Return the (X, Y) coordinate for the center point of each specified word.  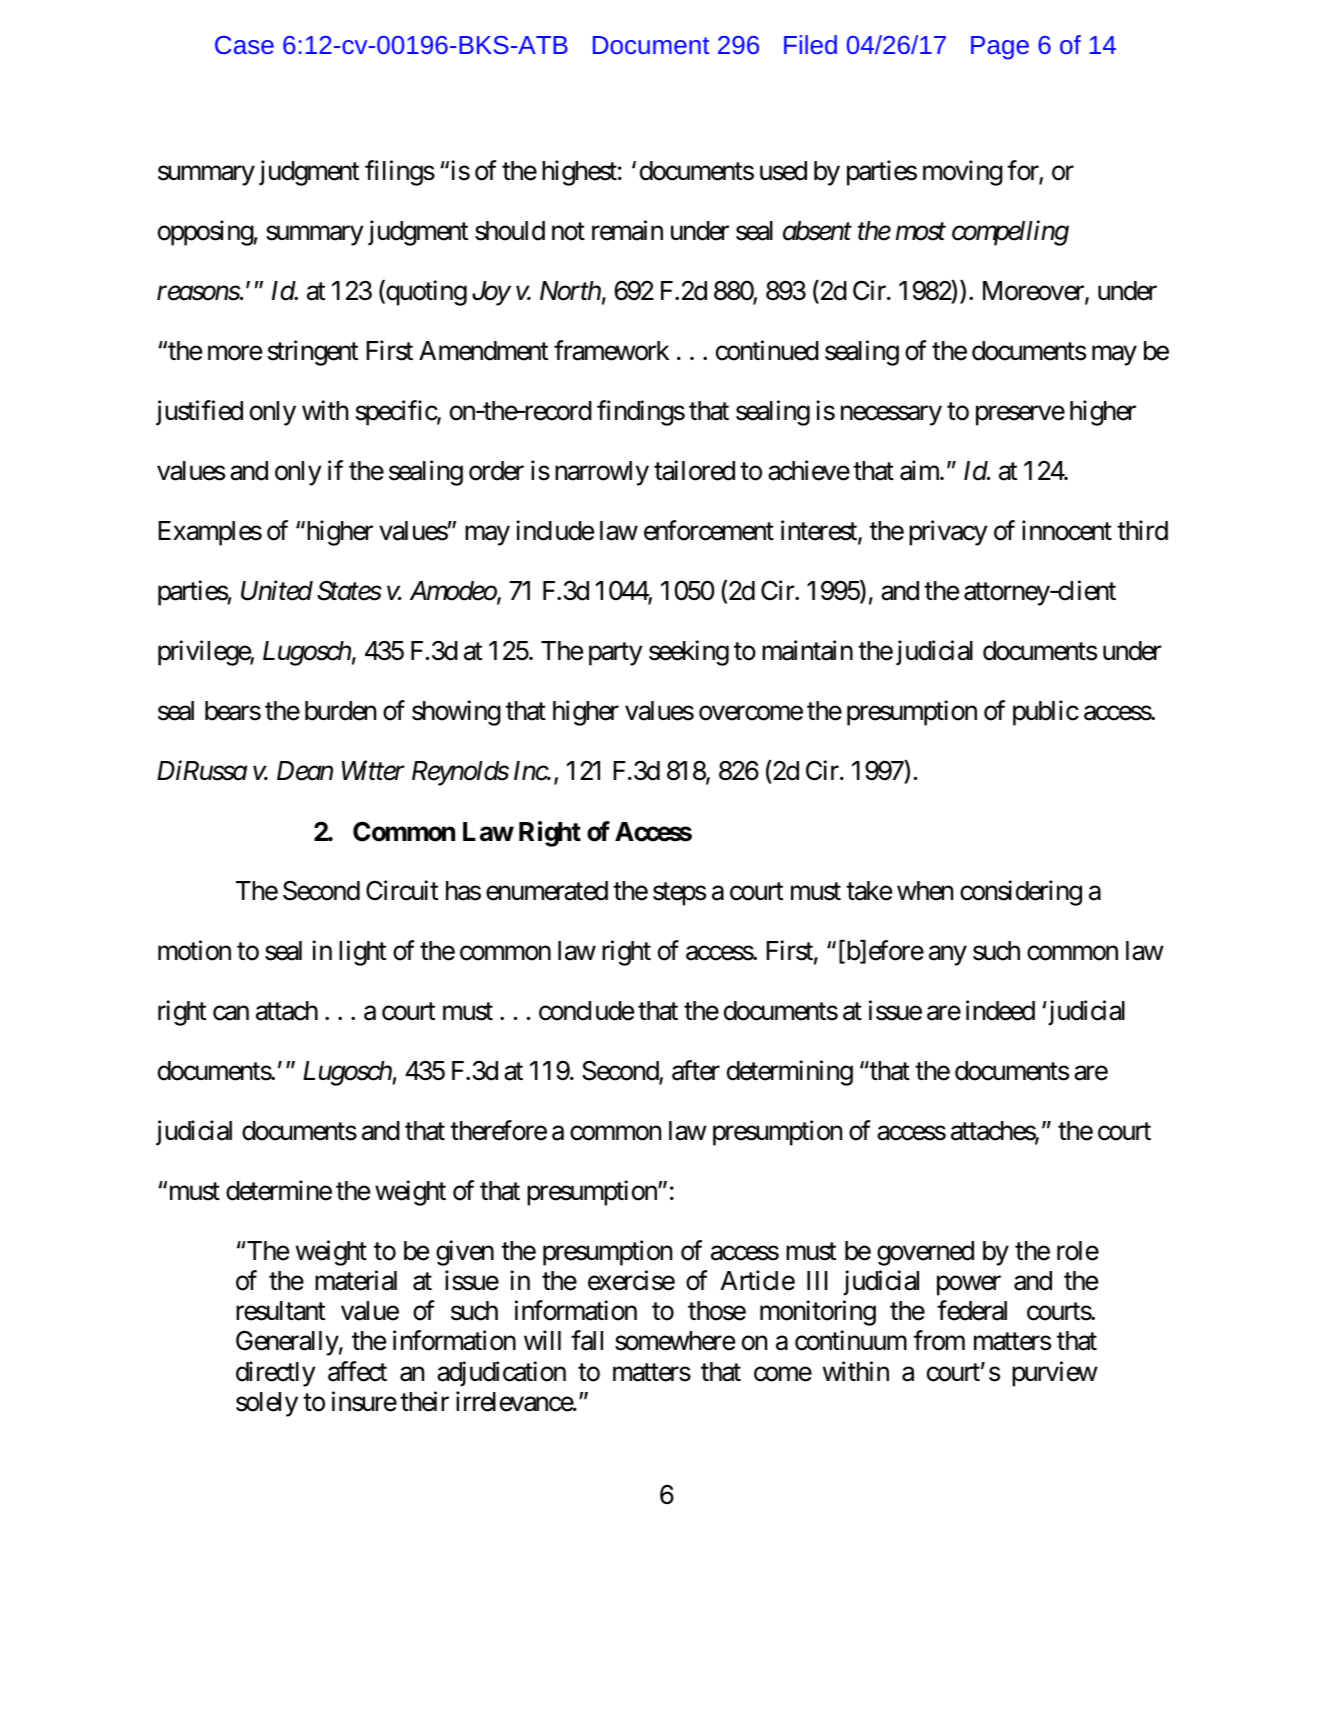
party (615, 654)
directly (275, 1374)
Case (244, 45)
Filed (810, 44)
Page (1000, 48)
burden (340, 711)
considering (1021, 893)
